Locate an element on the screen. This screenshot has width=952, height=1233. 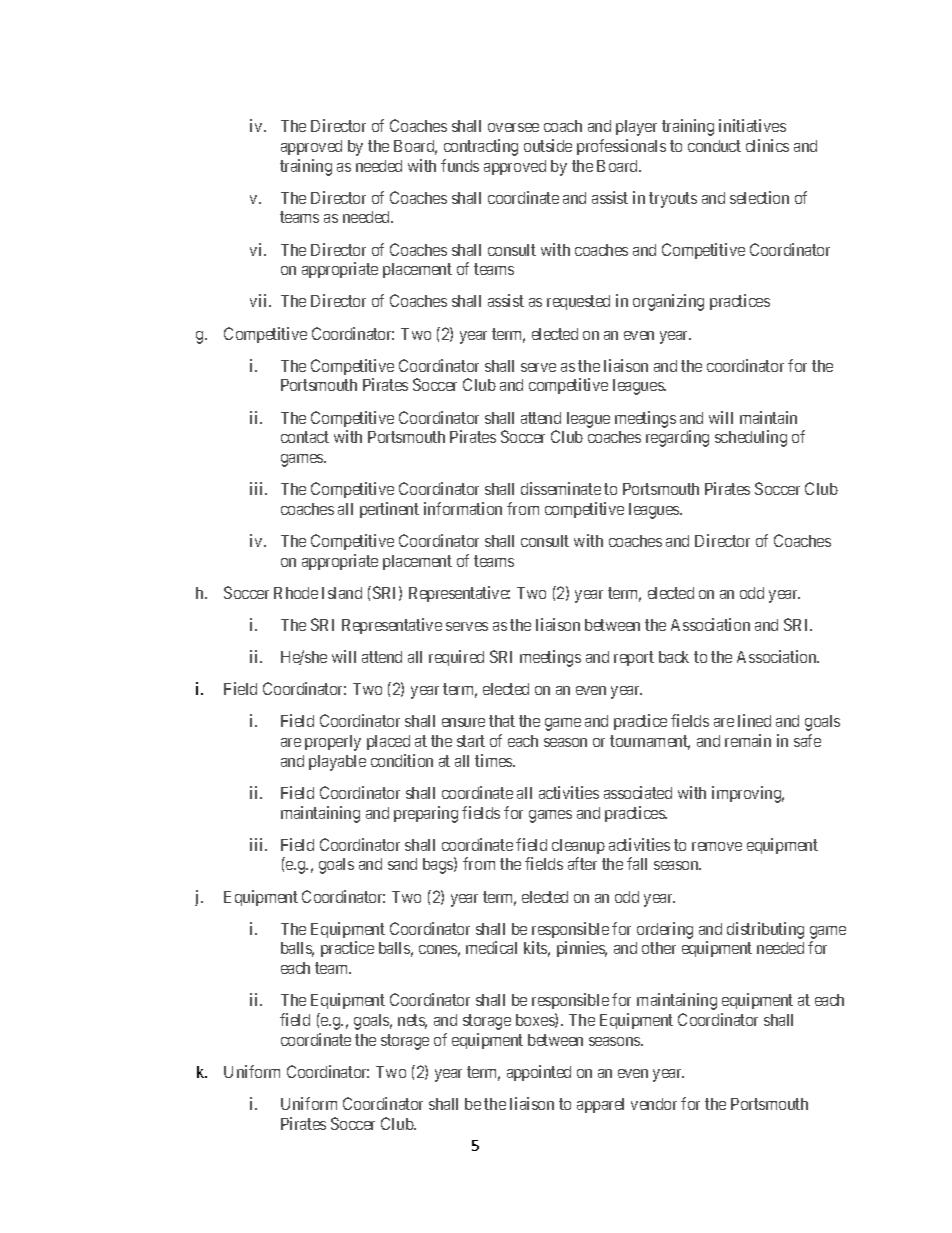
apparel is located at coordinates (600, 1105).
